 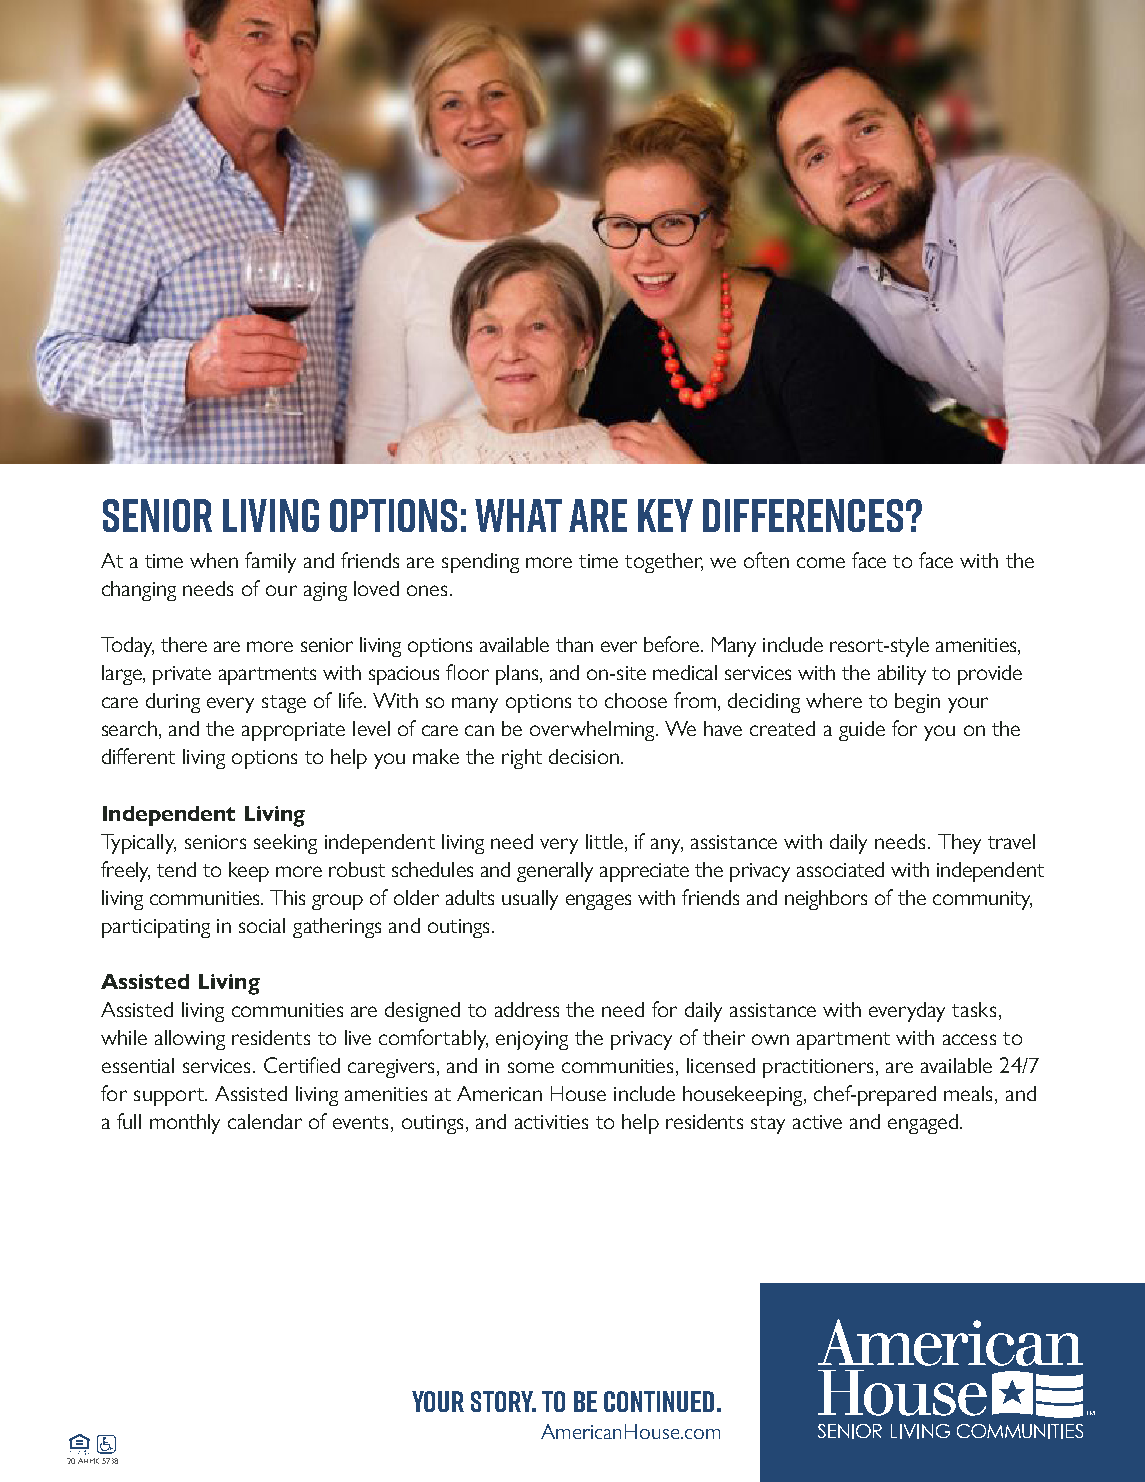 I want to click on WHAT, so click(x=518, y=515).
